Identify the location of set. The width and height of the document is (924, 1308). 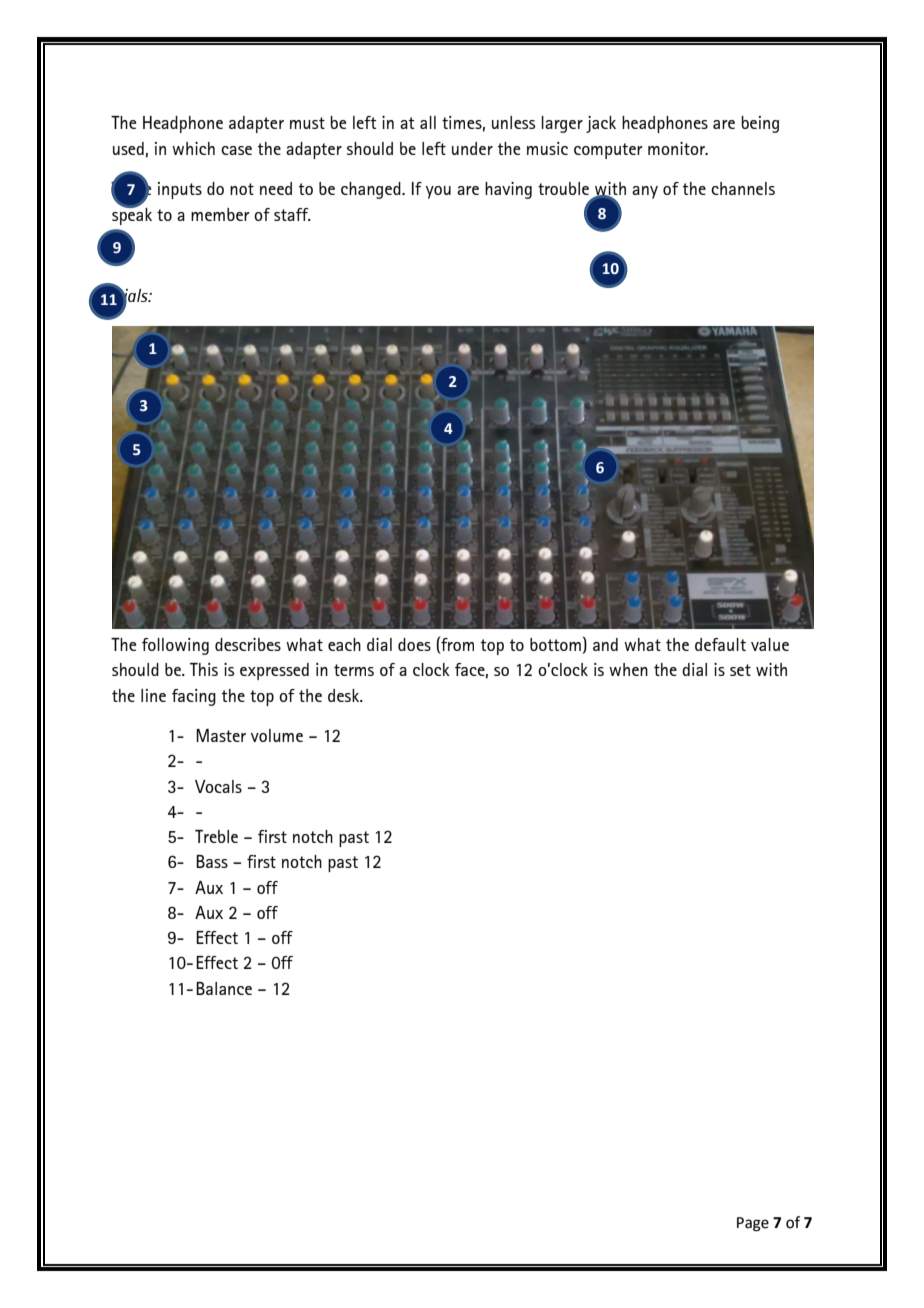
(740, 670).
